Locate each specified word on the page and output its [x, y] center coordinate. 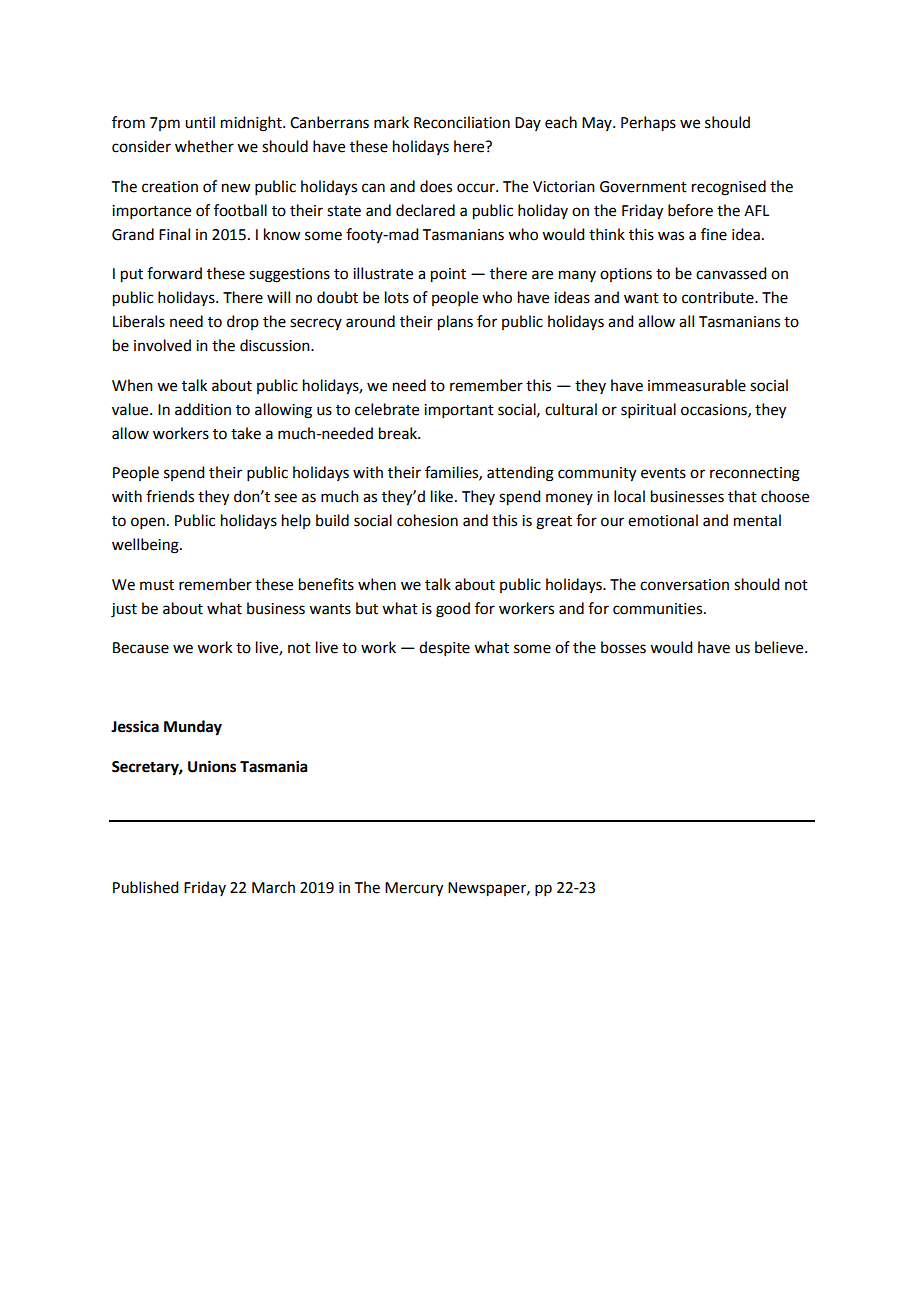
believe [780, 647]
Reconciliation [462, 122]
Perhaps [648, 124]
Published [145, 887]
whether [204, 146]
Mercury [414, 889]
